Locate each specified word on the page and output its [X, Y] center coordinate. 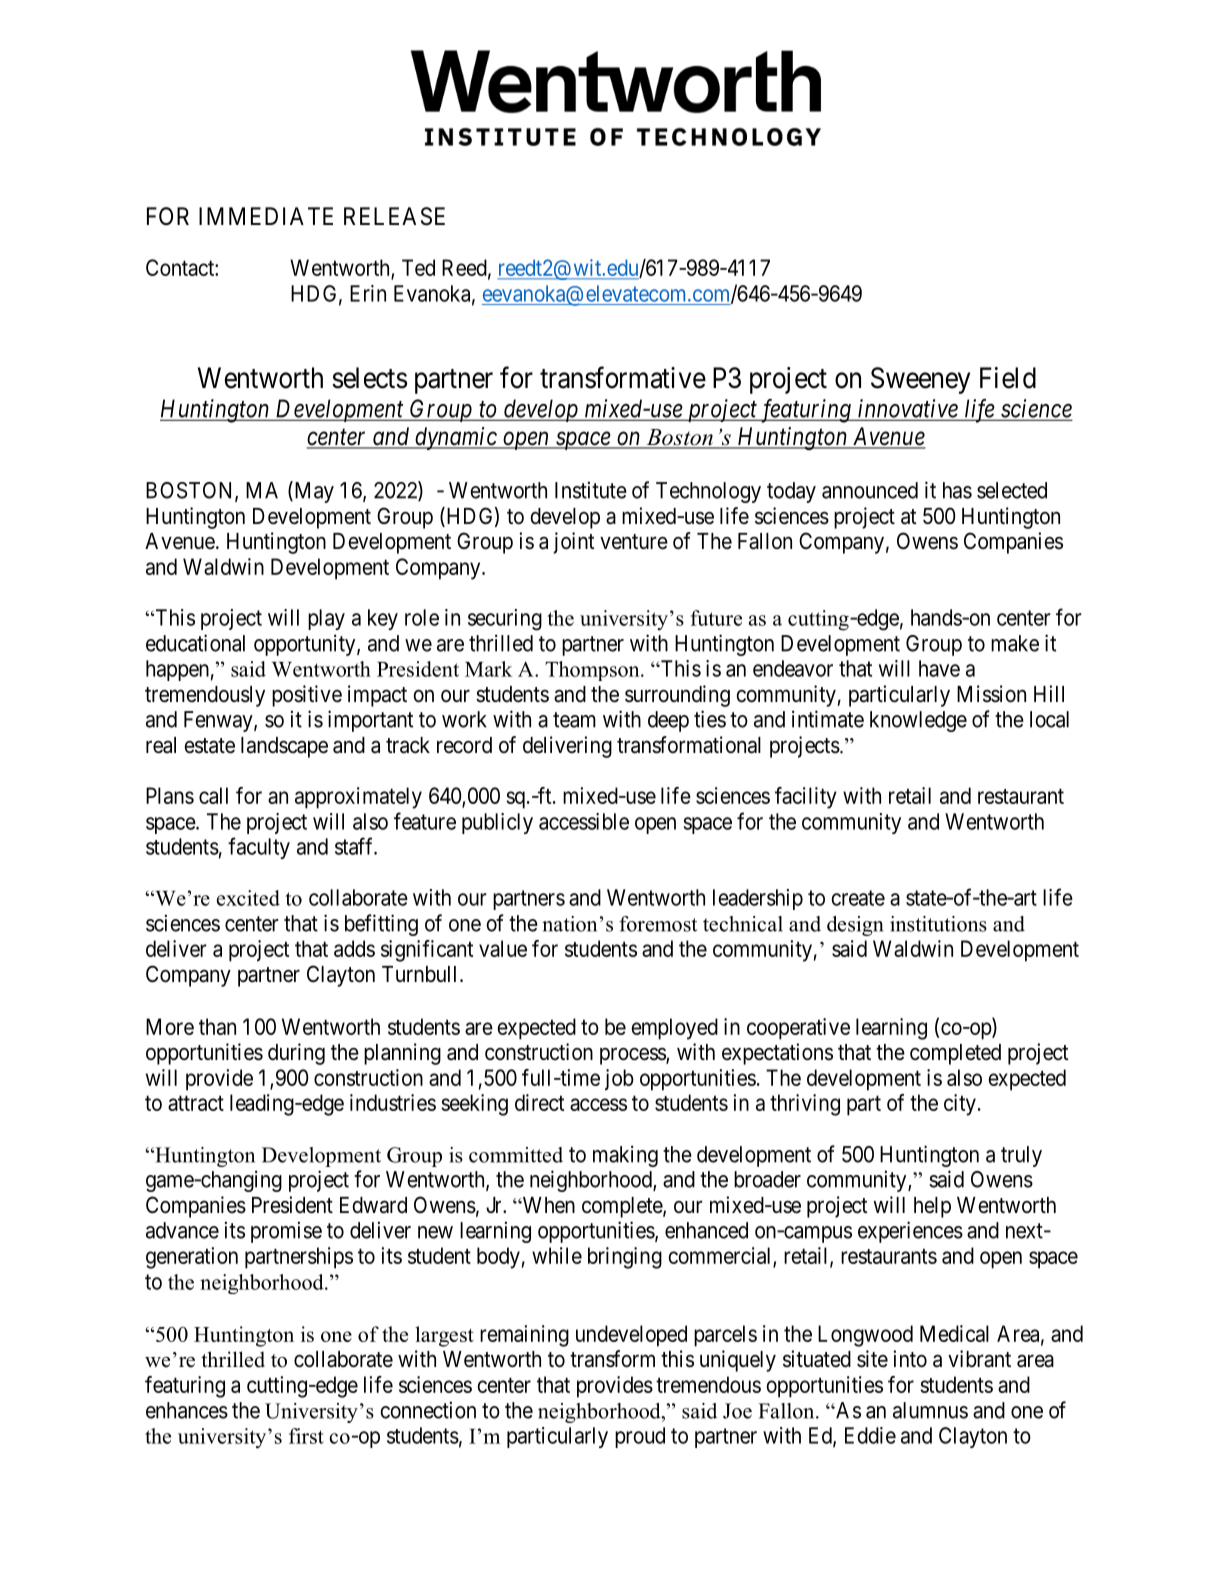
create [858, 898]
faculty [259, 848]
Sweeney [920, 380]
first [306, 1436]
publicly [497, 823]
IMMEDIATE [266, 216]
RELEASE [394, 216]
